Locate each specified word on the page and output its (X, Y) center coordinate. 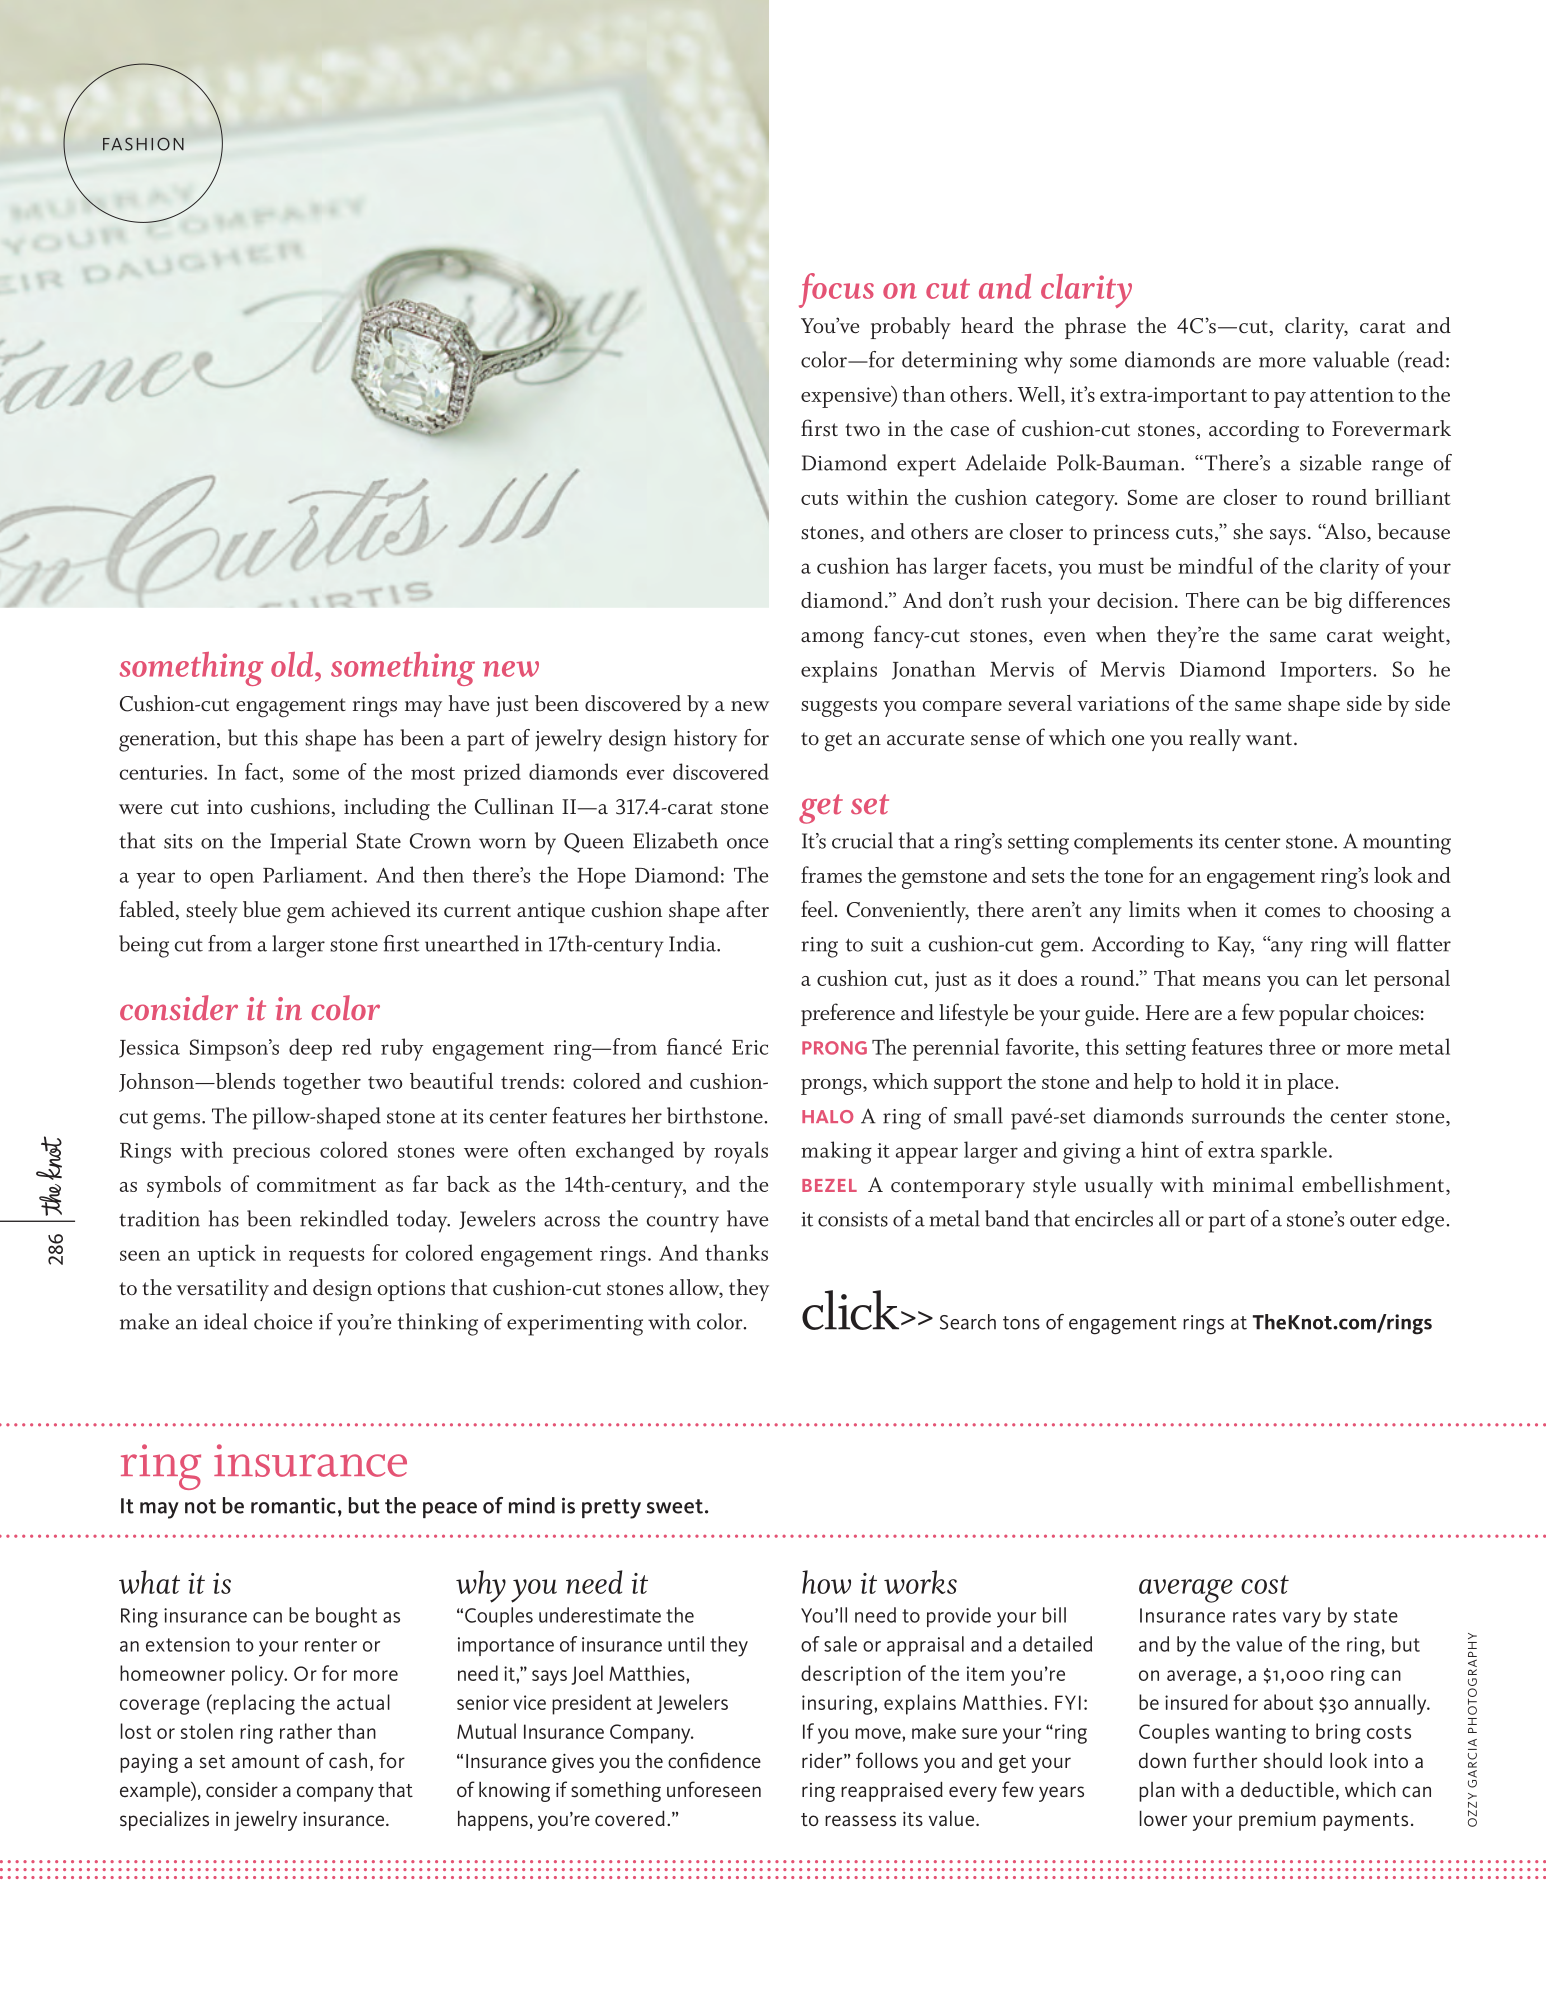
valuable (1351, 359)
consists (853, 1219)
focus (836, 290)
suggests (839, 707)
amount (266, 1761)
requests (326, 1257)
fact (263, 772)
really (1215, 740)
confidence (714, 1760)
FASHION (143, 144)
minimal (1253, 1184)
